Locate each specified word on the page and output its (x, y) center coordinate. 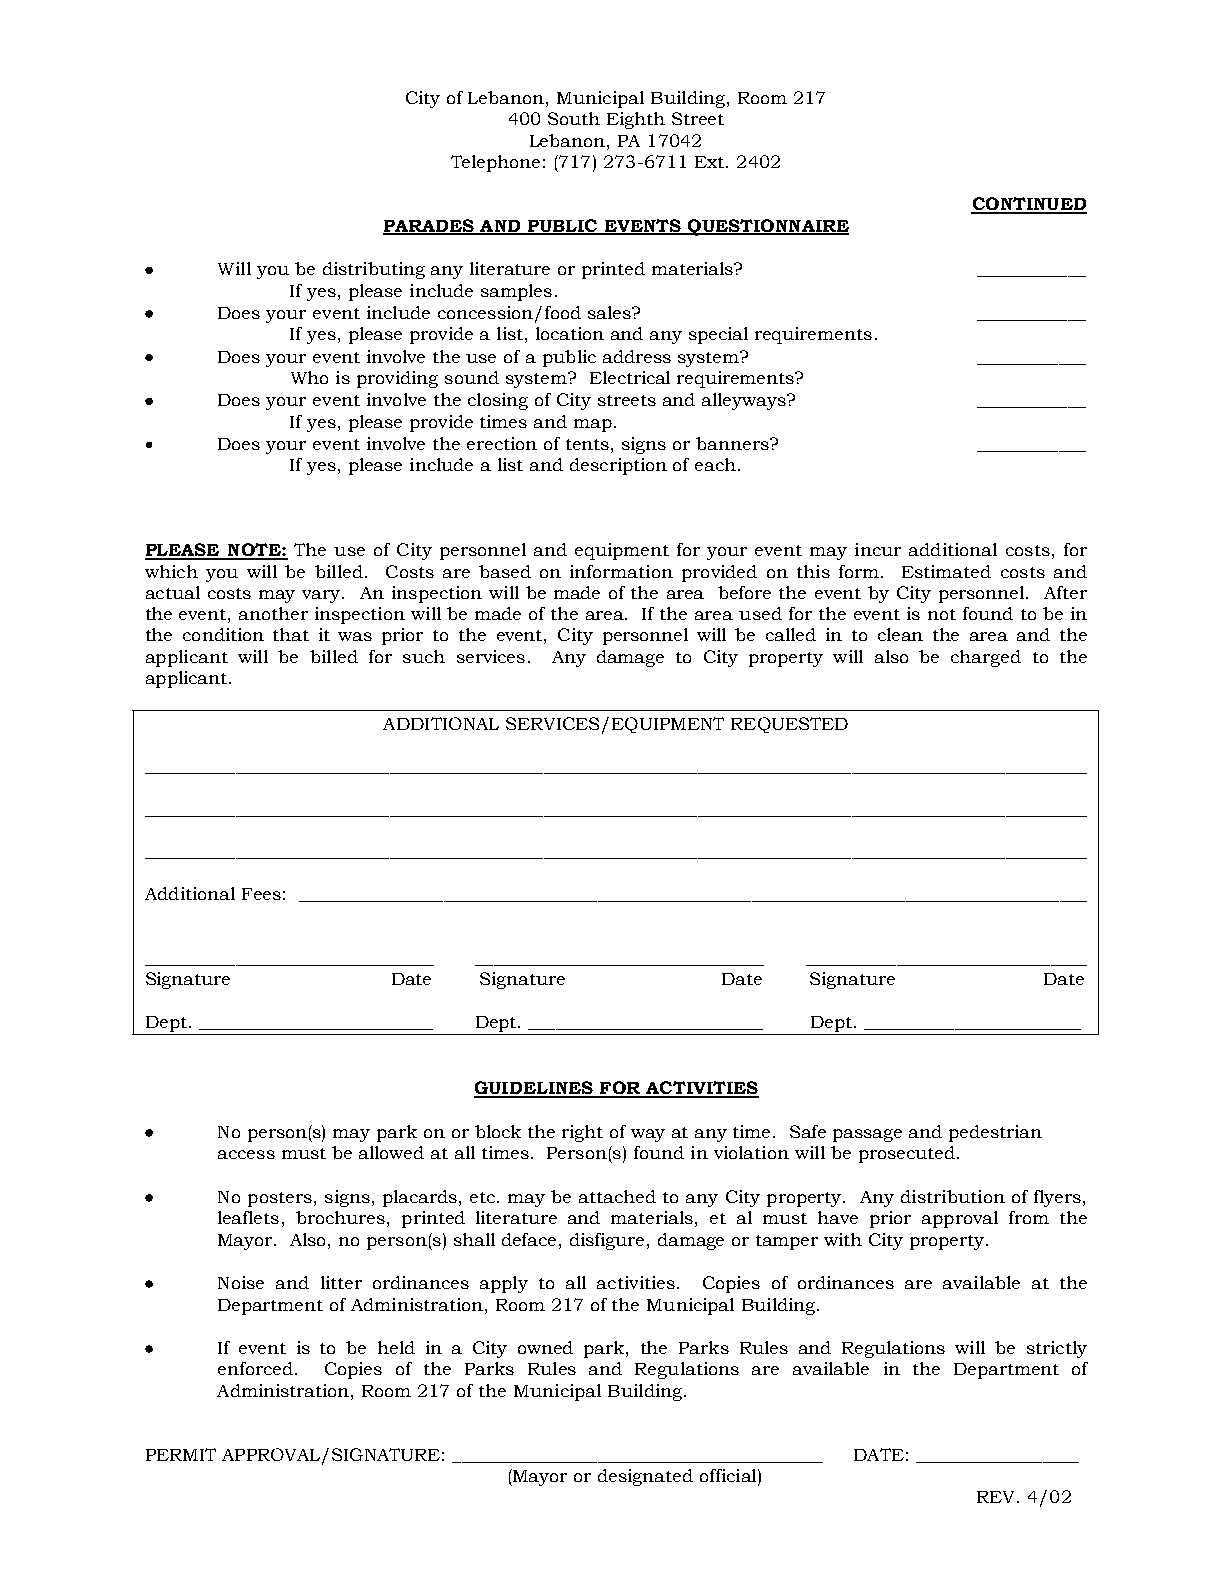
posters (280, 1199)
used (760, 613)
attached (617, 1196)
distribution (953, 1196)
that (291, 634)
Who (309, 377)
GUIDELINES (534, 1089)
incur (878, 549)
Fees (261, 894)
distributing (374, 270)
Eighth (636, 120)
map (593, 425)
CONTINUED (1029, 205)
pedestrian (995, 1133)
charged (986, 658)
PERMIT (181, 1454)
